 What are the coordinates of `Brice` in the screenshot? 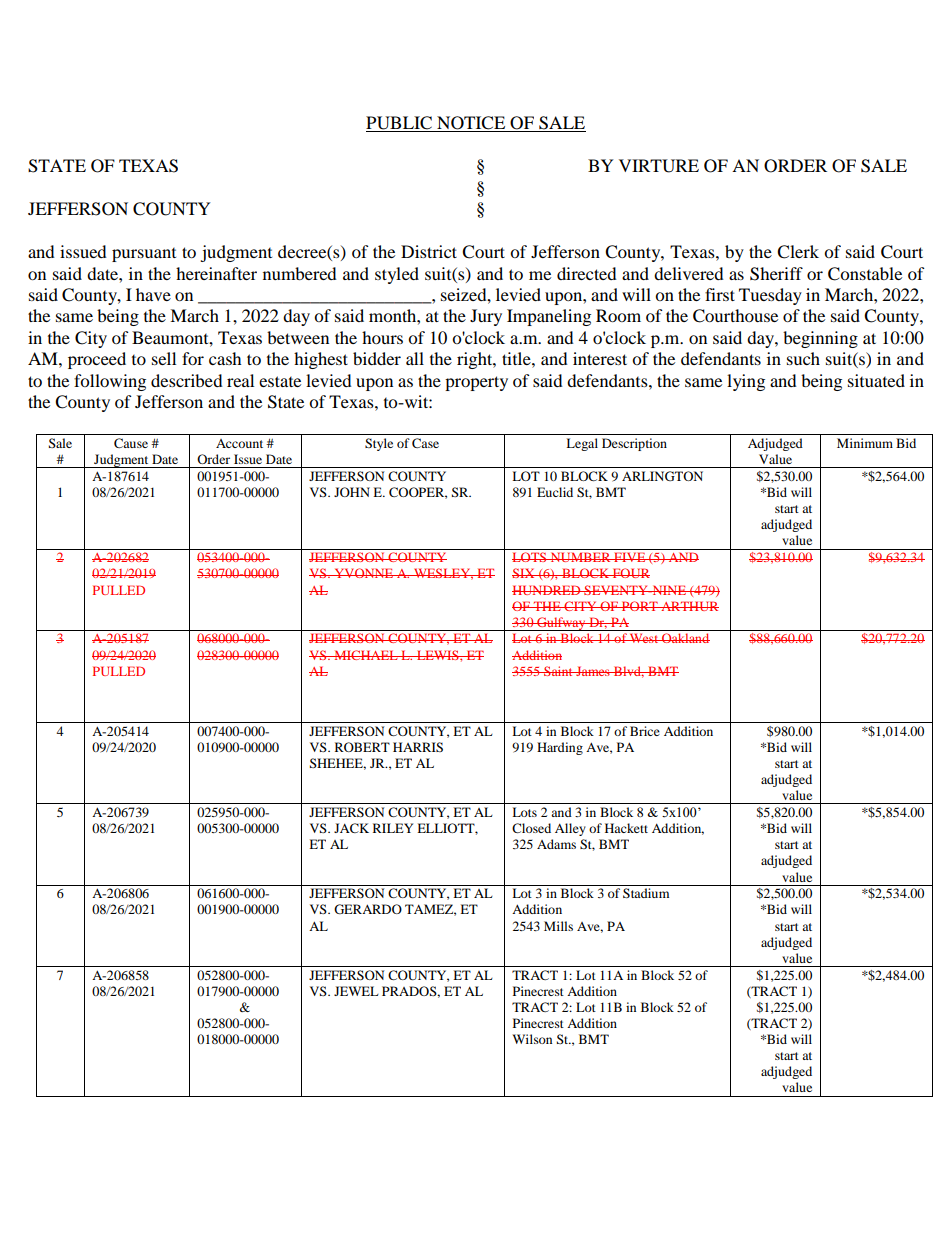 It's located at (645, 731).
